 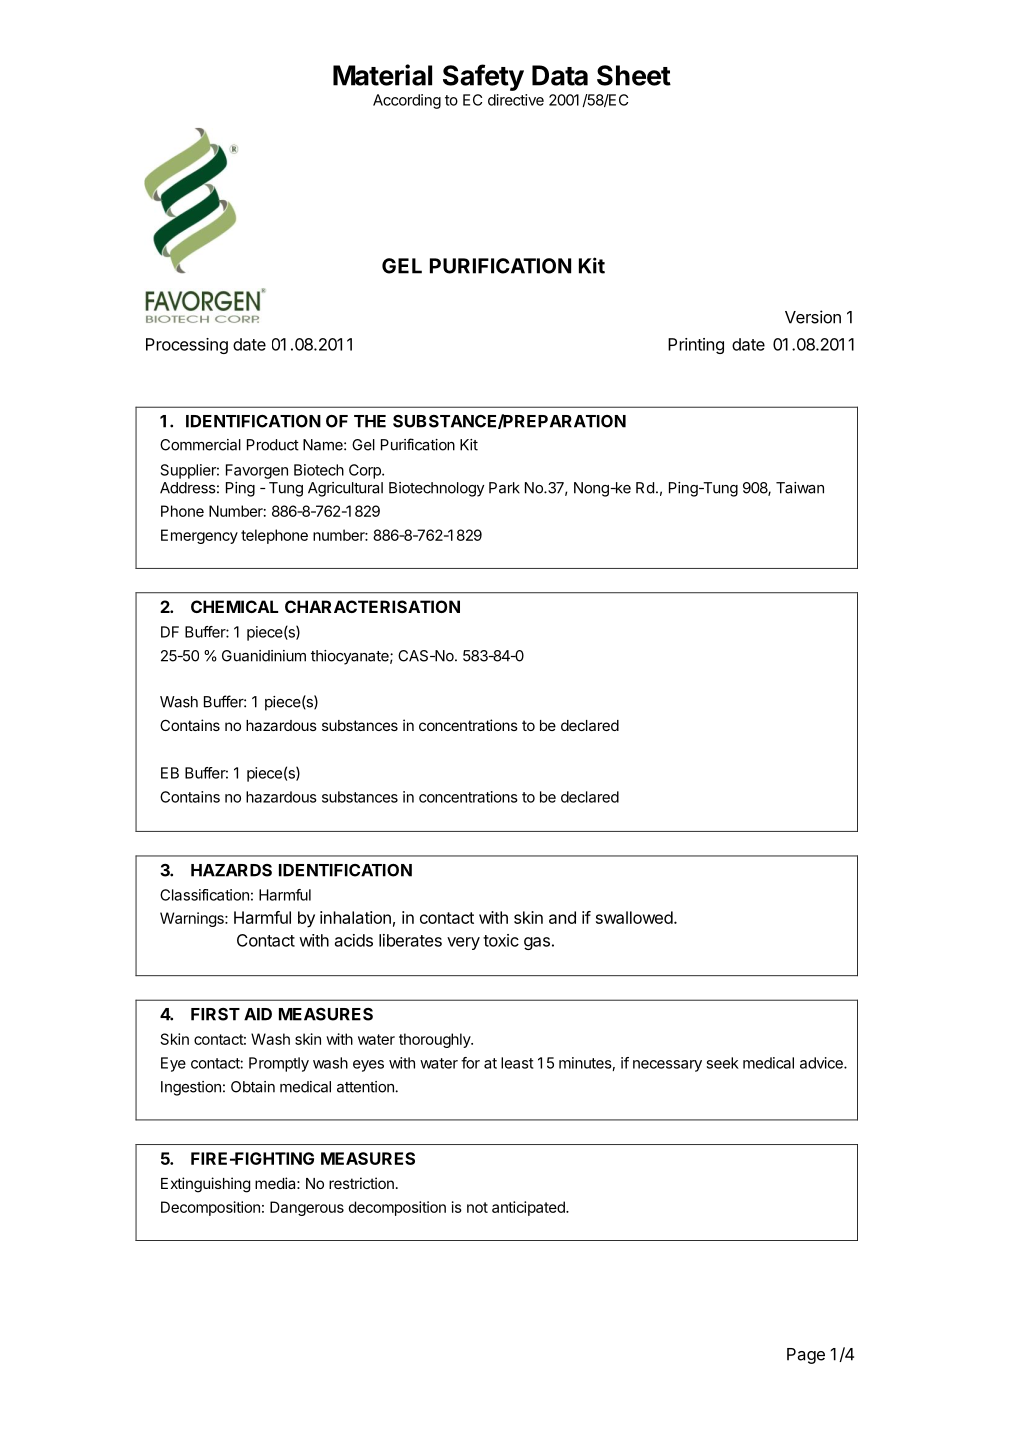 I want to click on Material, so click(x=382, y=75).
